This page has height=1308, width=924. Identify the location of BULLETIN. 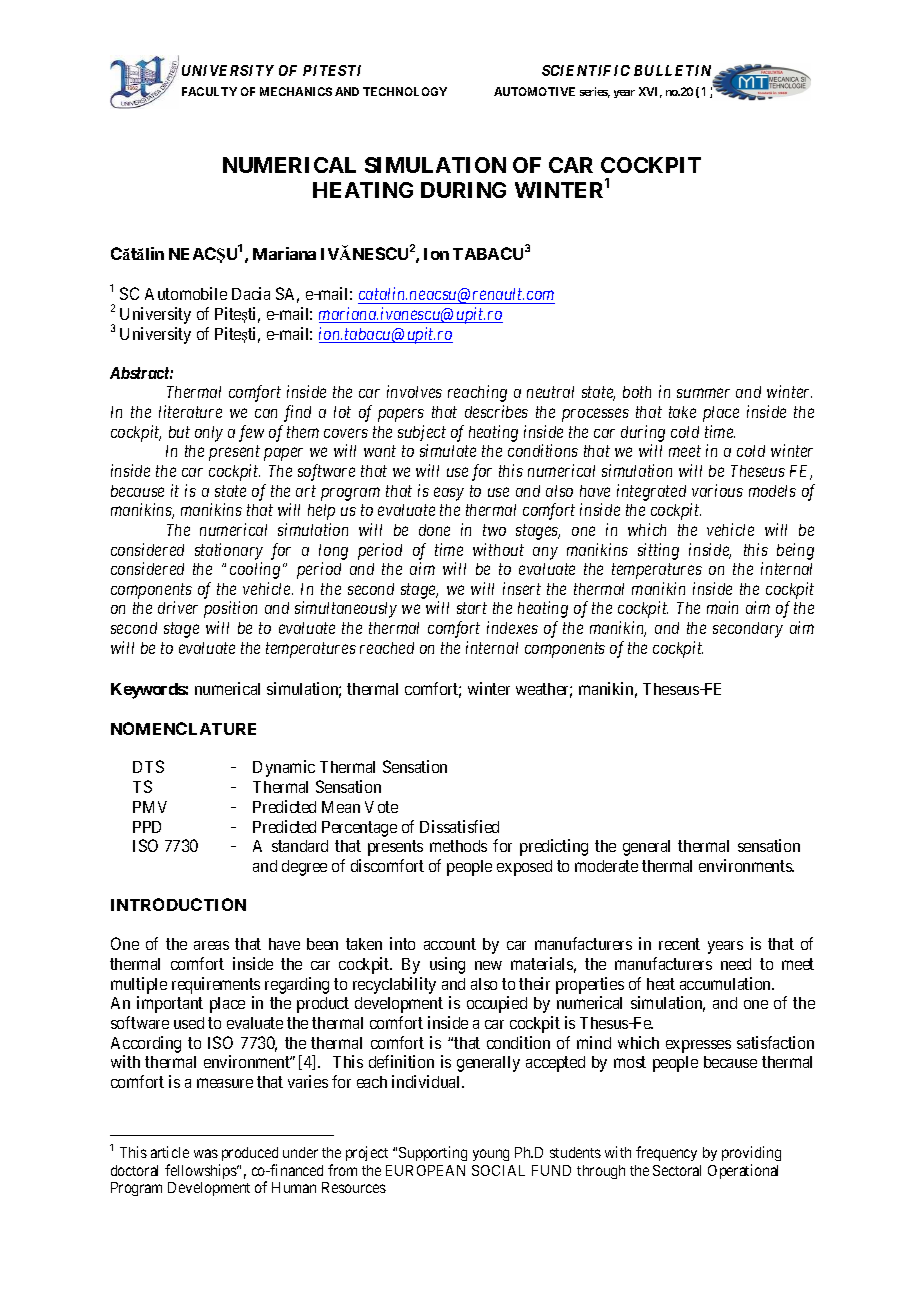
(674, 71).
